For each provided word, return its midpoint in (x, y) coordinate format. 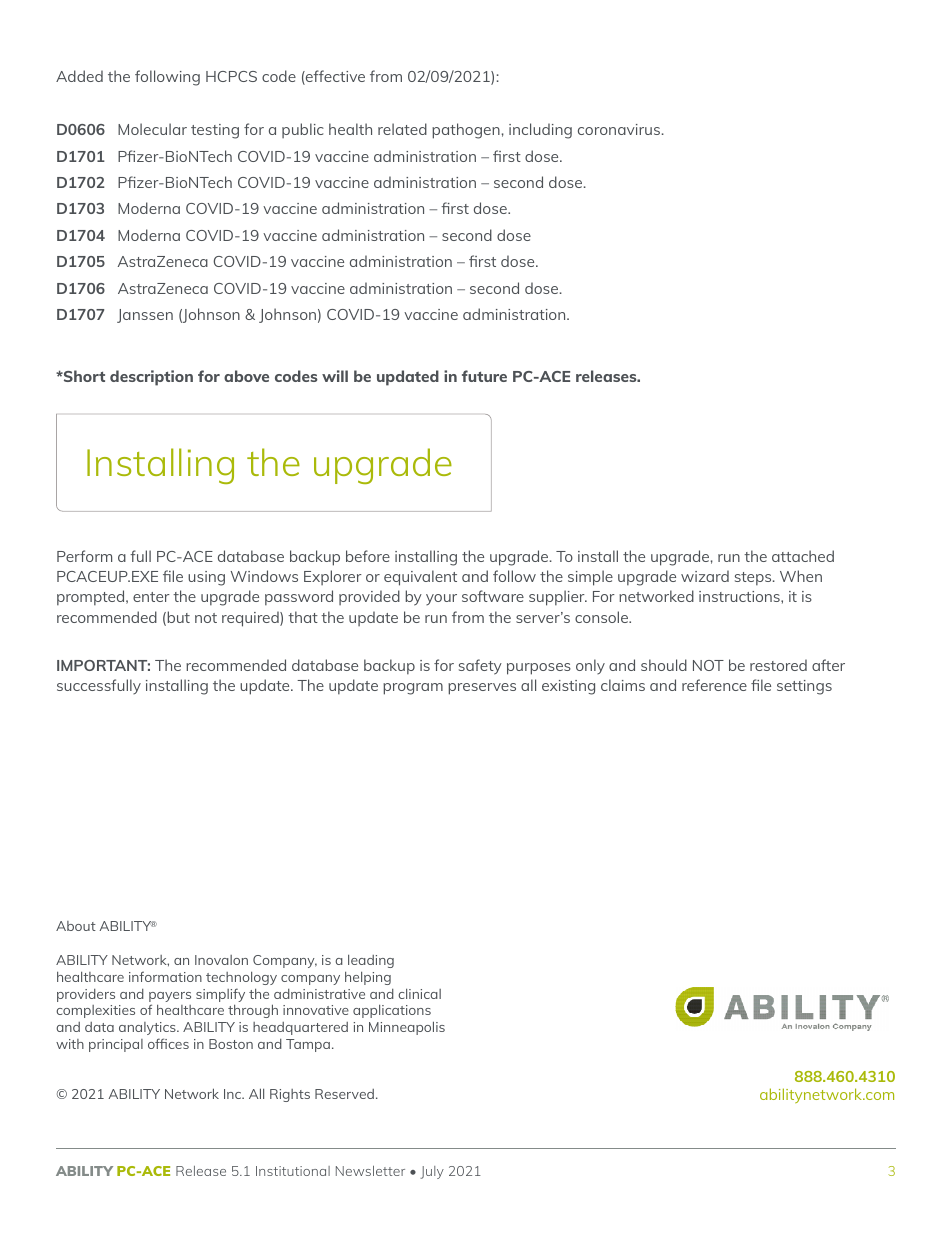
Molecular (152, 129)
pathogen (466, 131)
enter (151, 597)
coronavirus (620, 129)
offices (168, 1043)
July (432, 1172)
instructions (740, 596)
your (441, 599)
